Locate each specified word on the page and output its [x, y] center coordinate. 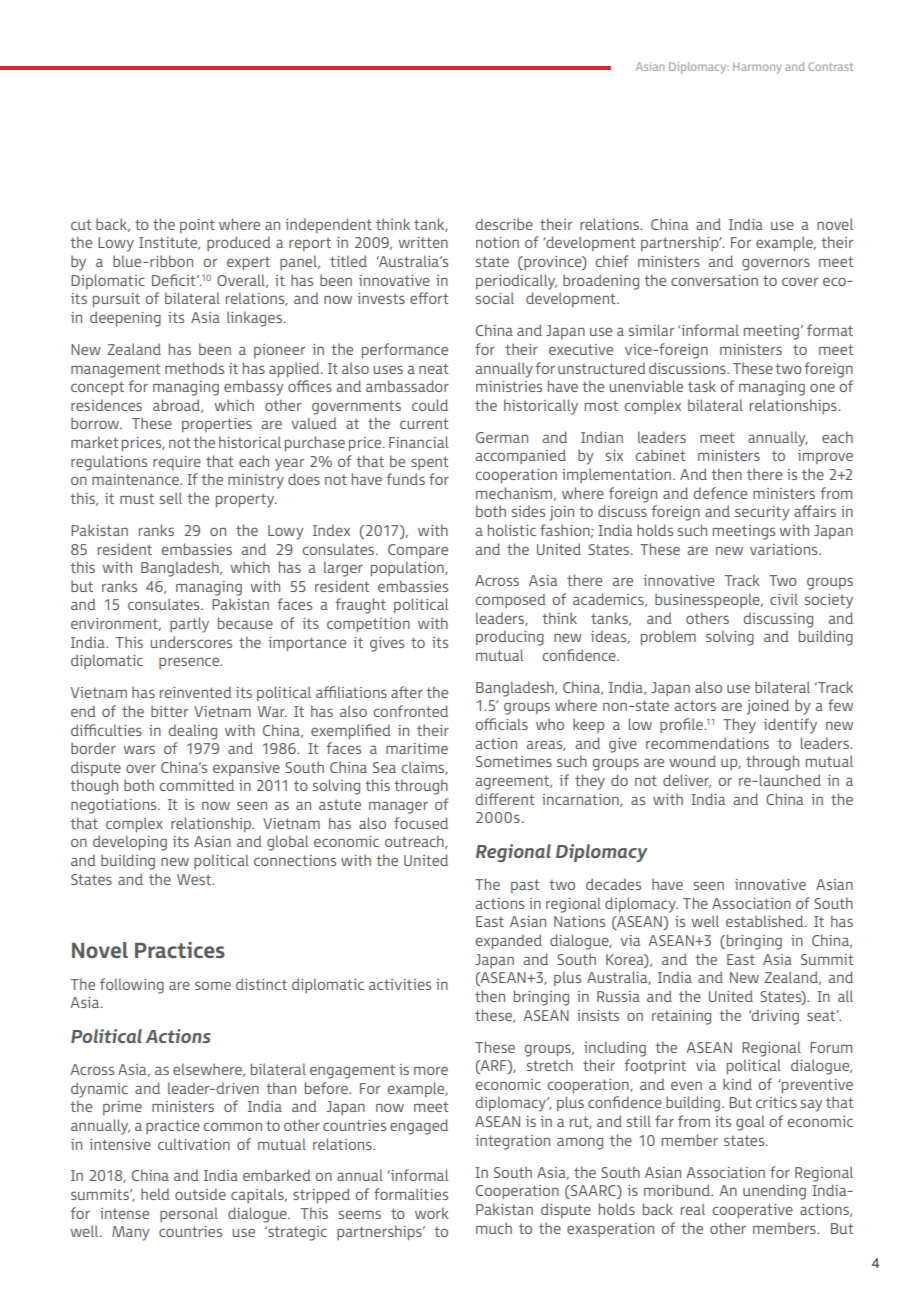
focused [421, 823]
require [177, 463]
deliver [687, 781]
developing [130, 843]
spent [430, 463]
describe [504, 224]
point [197, 226]
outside [200, 1194]
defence [720, 493]
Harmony [757, 68]
